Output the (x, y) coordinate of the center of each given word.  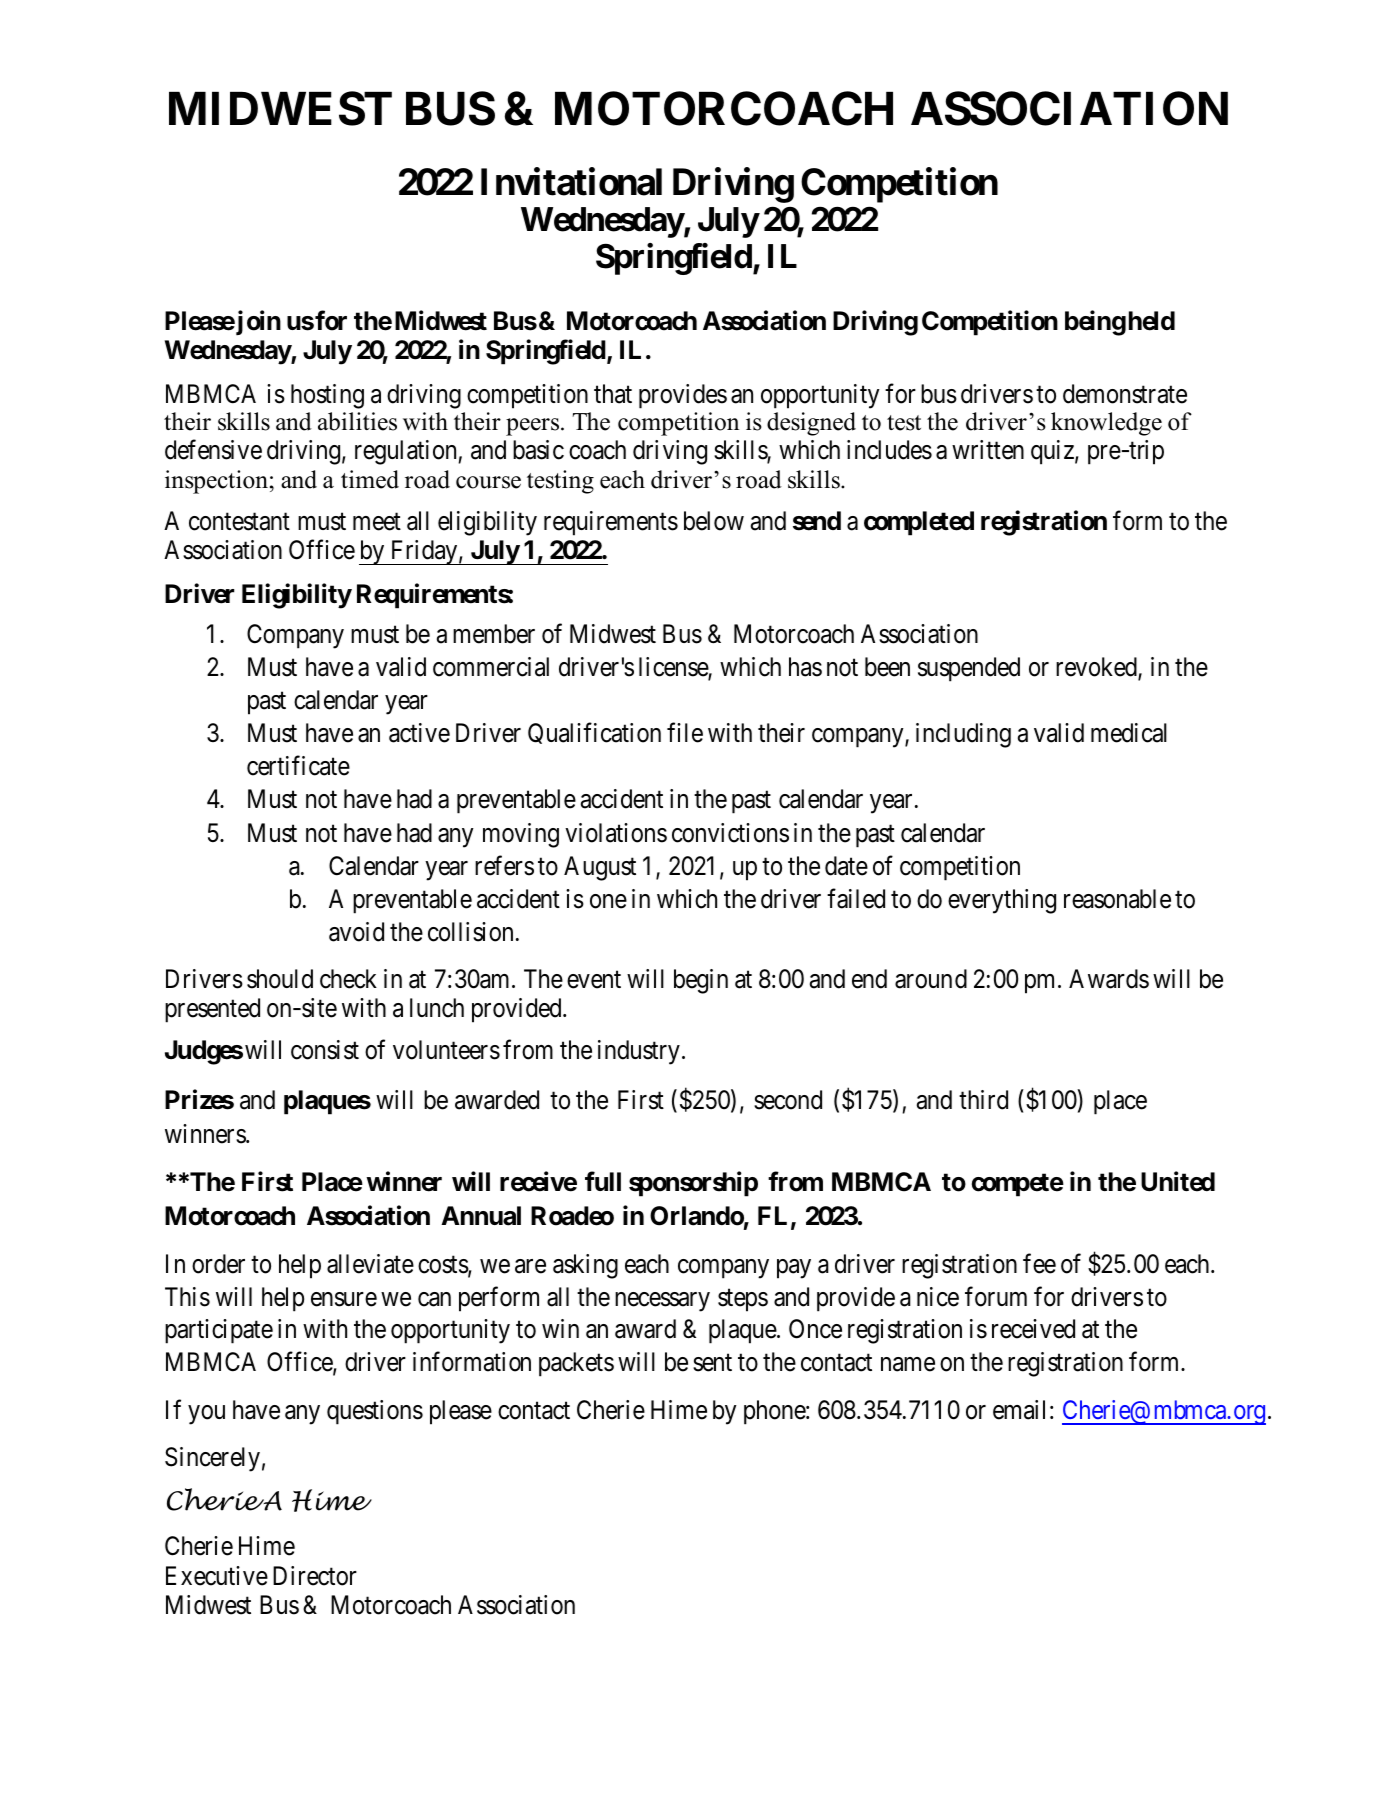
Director (315, 1576)
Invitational (571, 181)
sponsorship (693, 1184)
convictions (730, 833)
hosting (327, 396)
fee (1039, 1263)
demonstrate (1125, 394)
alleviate (370, 1264)
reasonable (1117, 899)
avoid (356, 932)
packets (576, 1364)
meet (377, 522)
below (714, 521)
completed (919, 523)
